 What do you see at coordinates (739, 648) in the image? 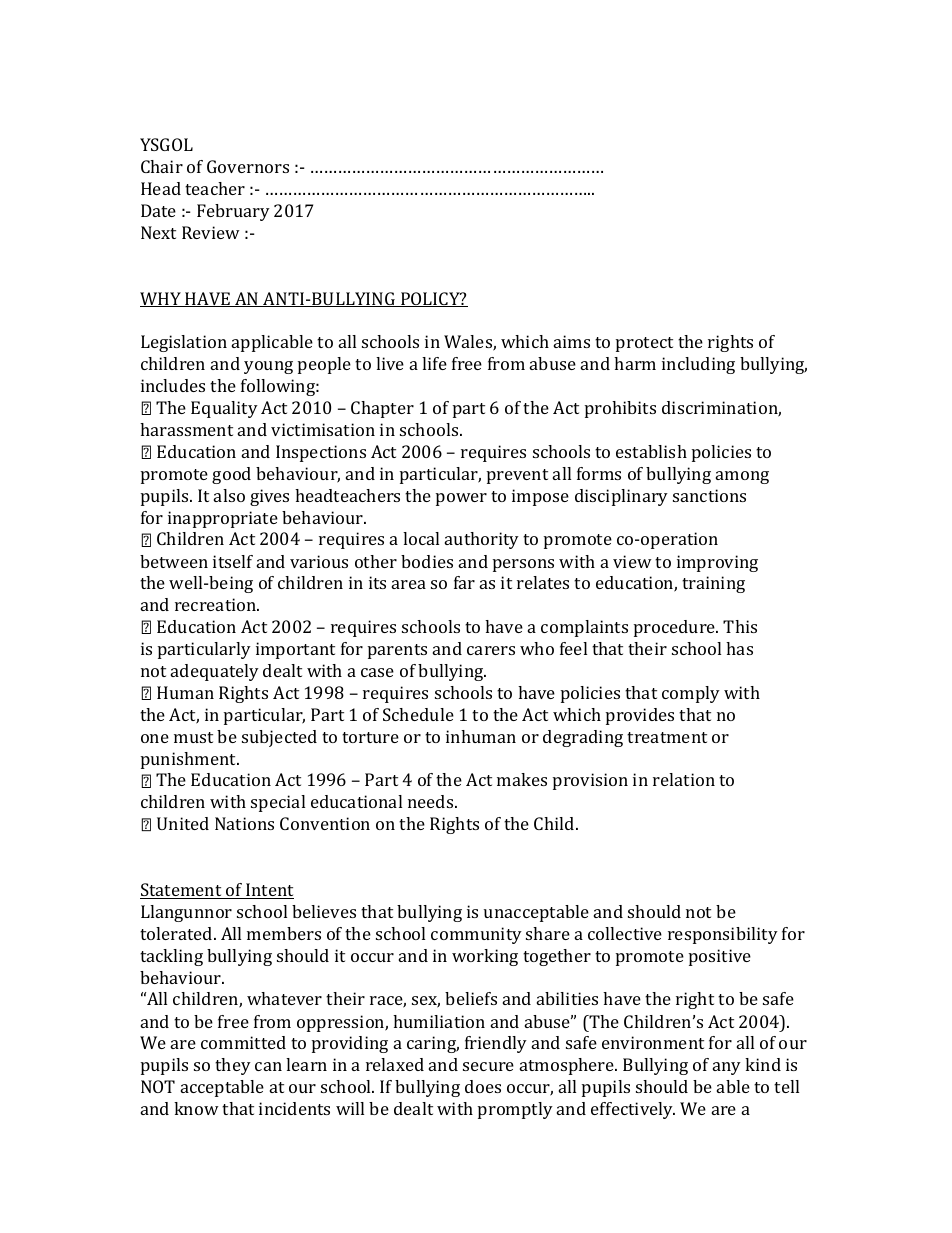
I see `has` at bounding box center [739, 648].
